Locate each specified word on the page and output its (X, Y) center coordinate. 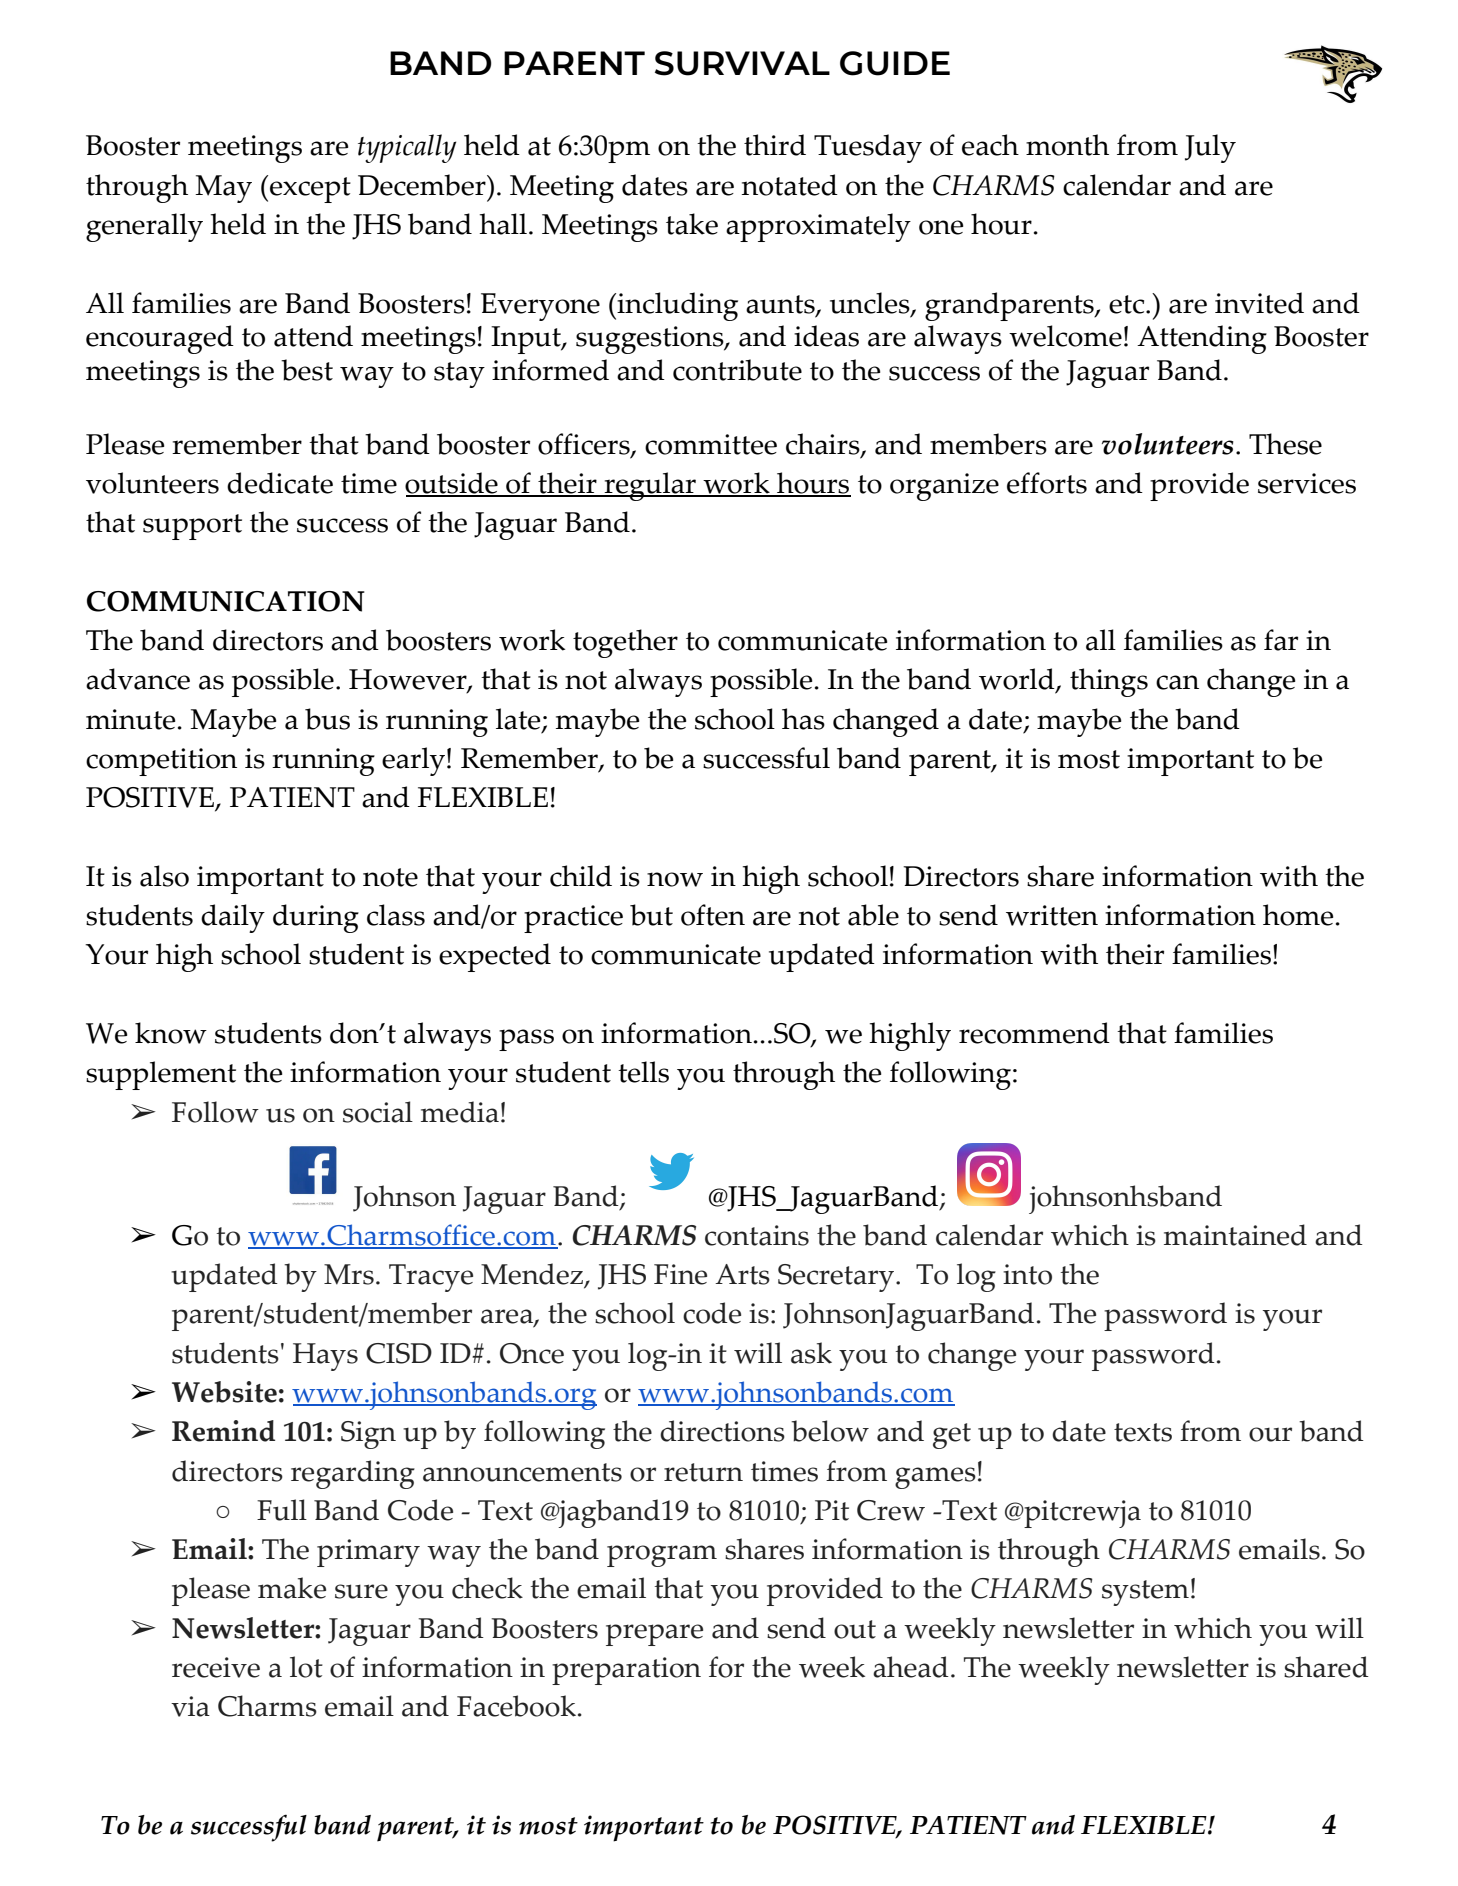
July (1210, 148)
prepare (654, 1635)
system (1145, 1593)
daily (233, 918)
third (775, 145)
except (310, 190)
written (1052, 915)
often (713, 915)
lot (306, 1667)
